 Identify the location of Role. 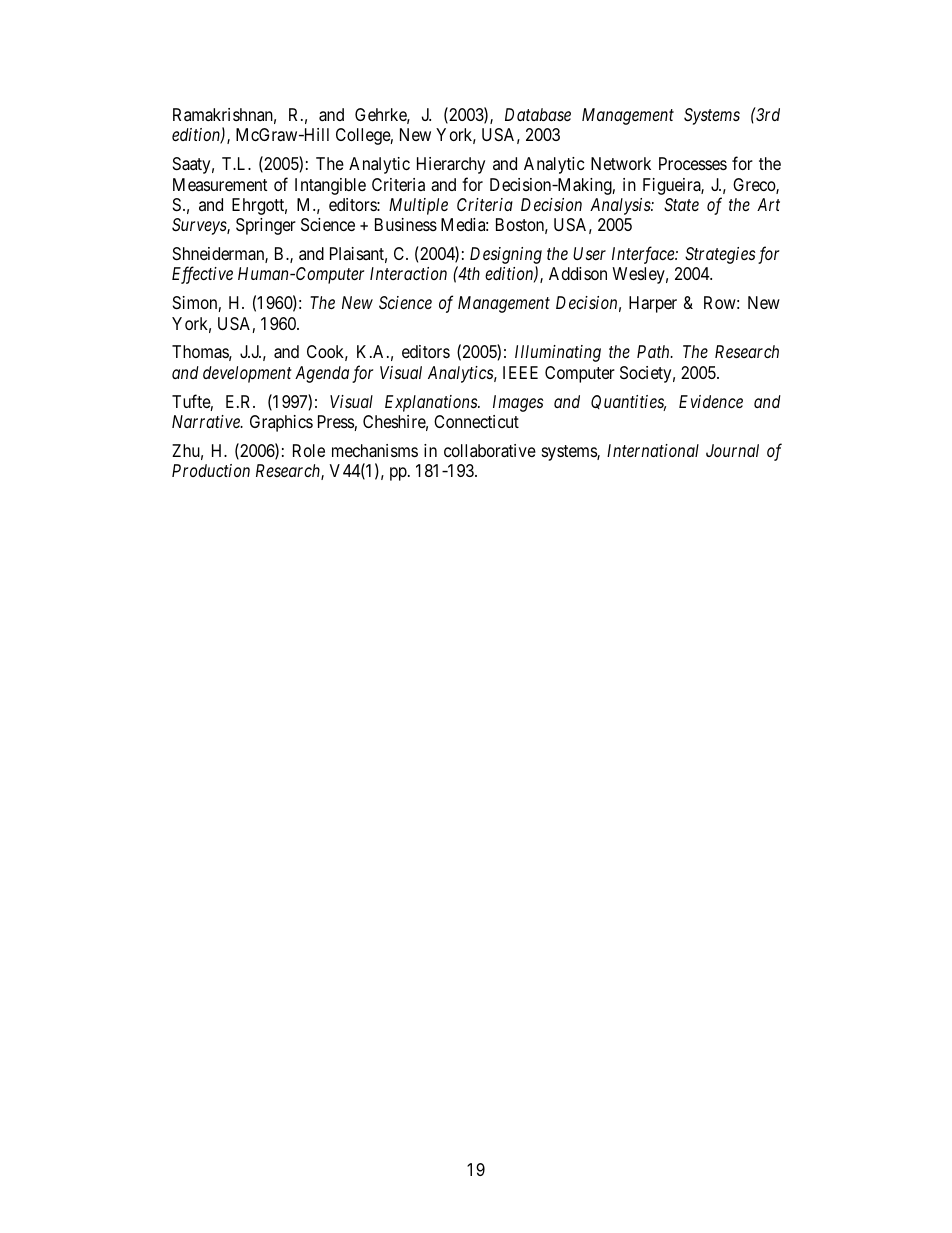
(309, 450).
